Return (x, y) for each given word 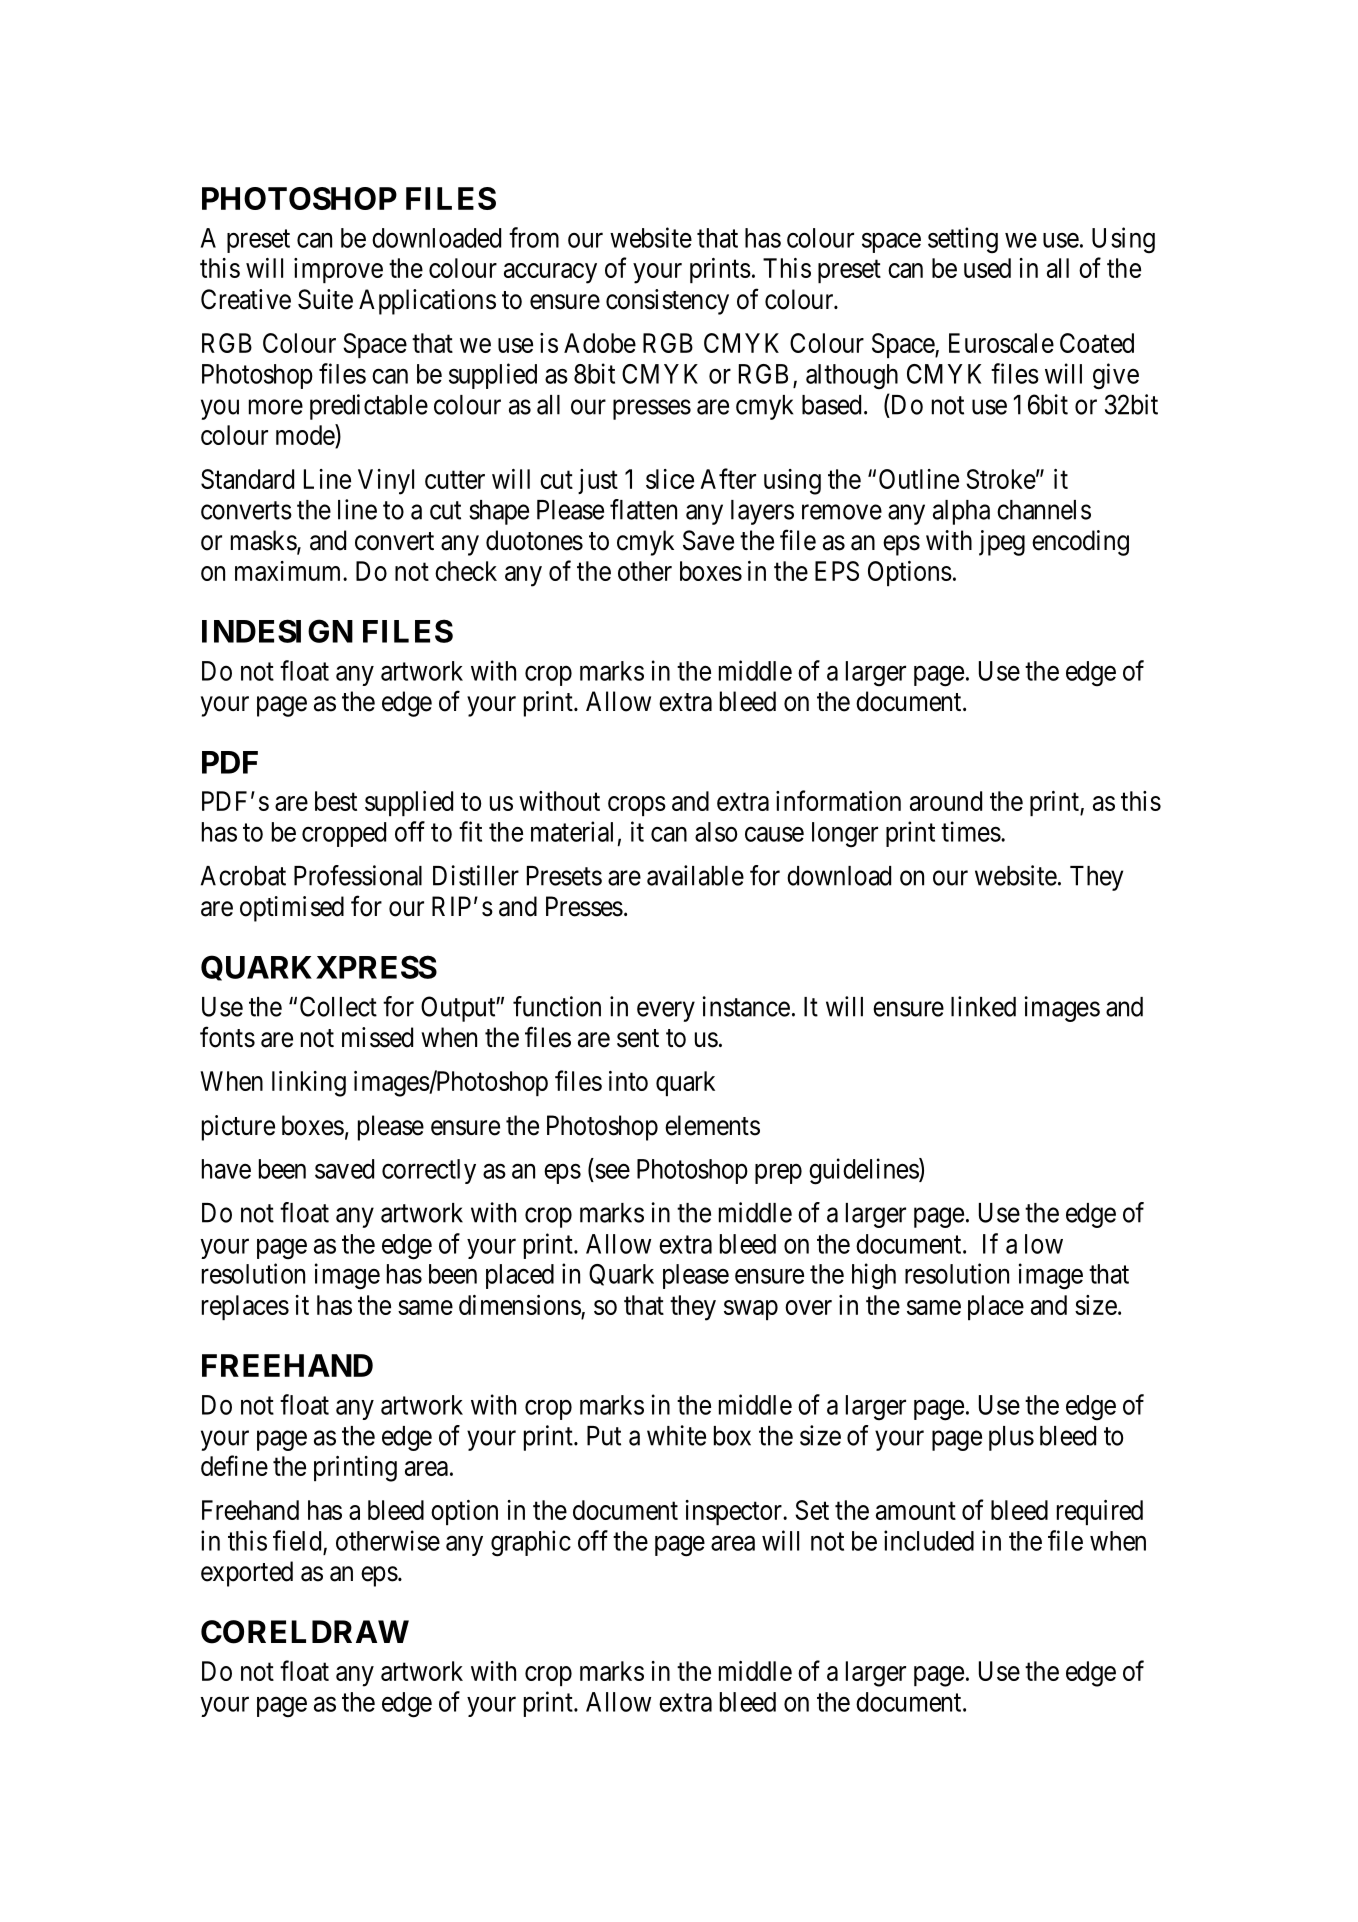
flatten (643, 509)
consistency (667, 302)
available (695, 875)
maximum (289, 571)
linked (983, 1006)
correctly (429, 1171)
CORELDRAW (305, 1632)
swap (751, 1310)
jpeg (1002, 543)
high (874, 1276)
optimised (292, 909)
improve (338, 270)
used (987, 268)
